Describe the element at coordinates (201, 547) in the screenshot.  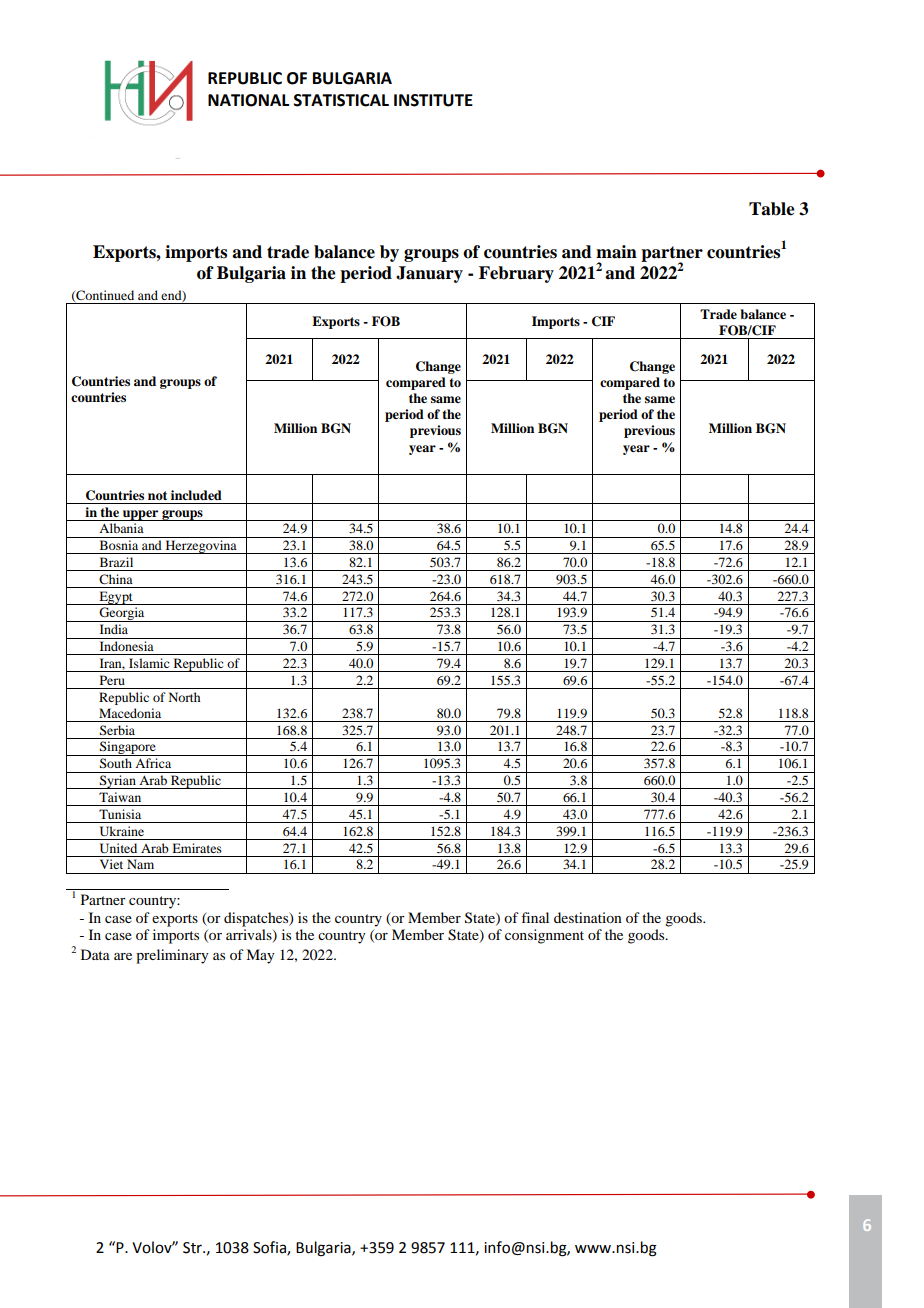
I see `Herzegovina` at that location.
